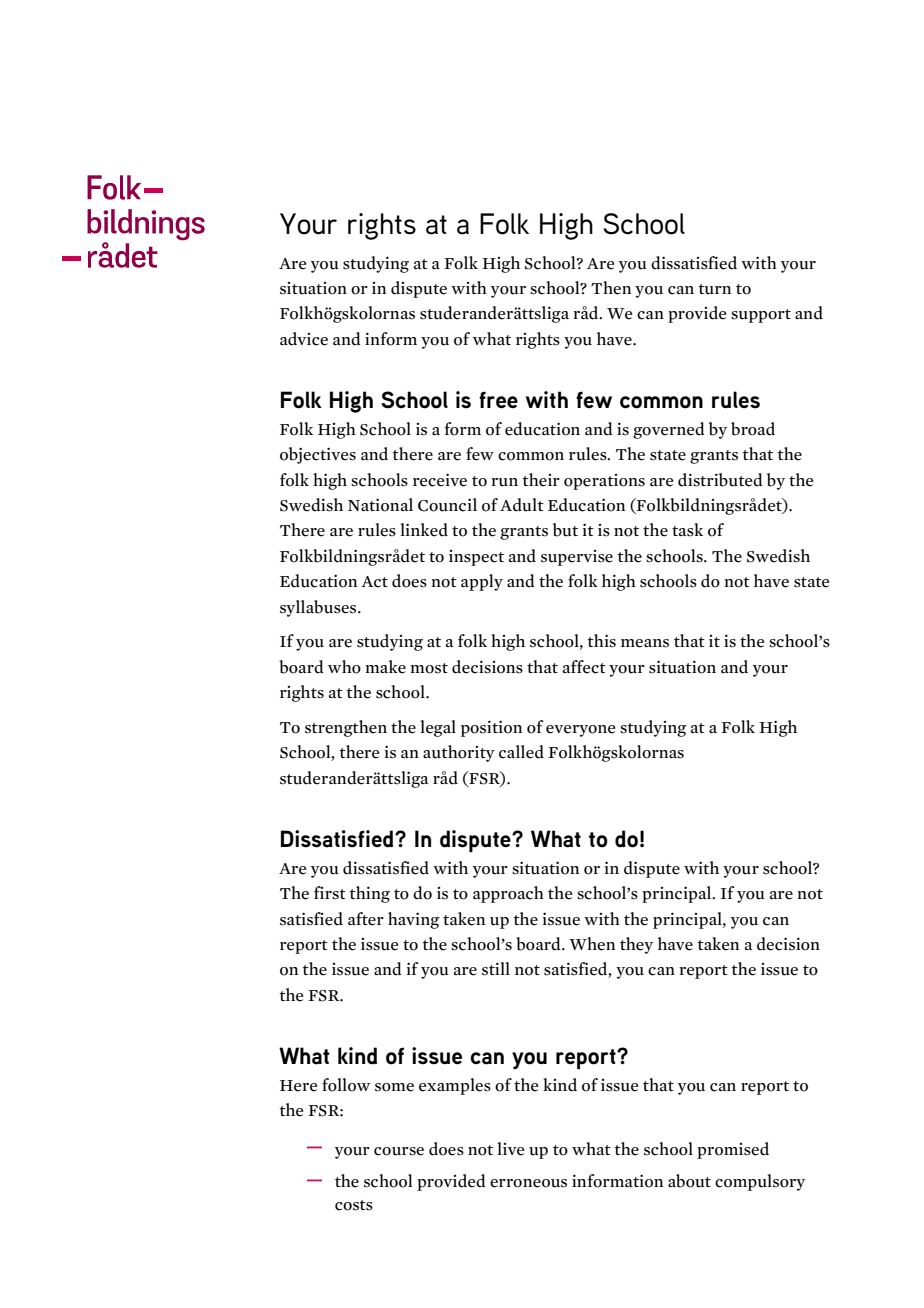  Describe the element at coordinates (715, 289) in the screenshot. I see `turn` at that location.
